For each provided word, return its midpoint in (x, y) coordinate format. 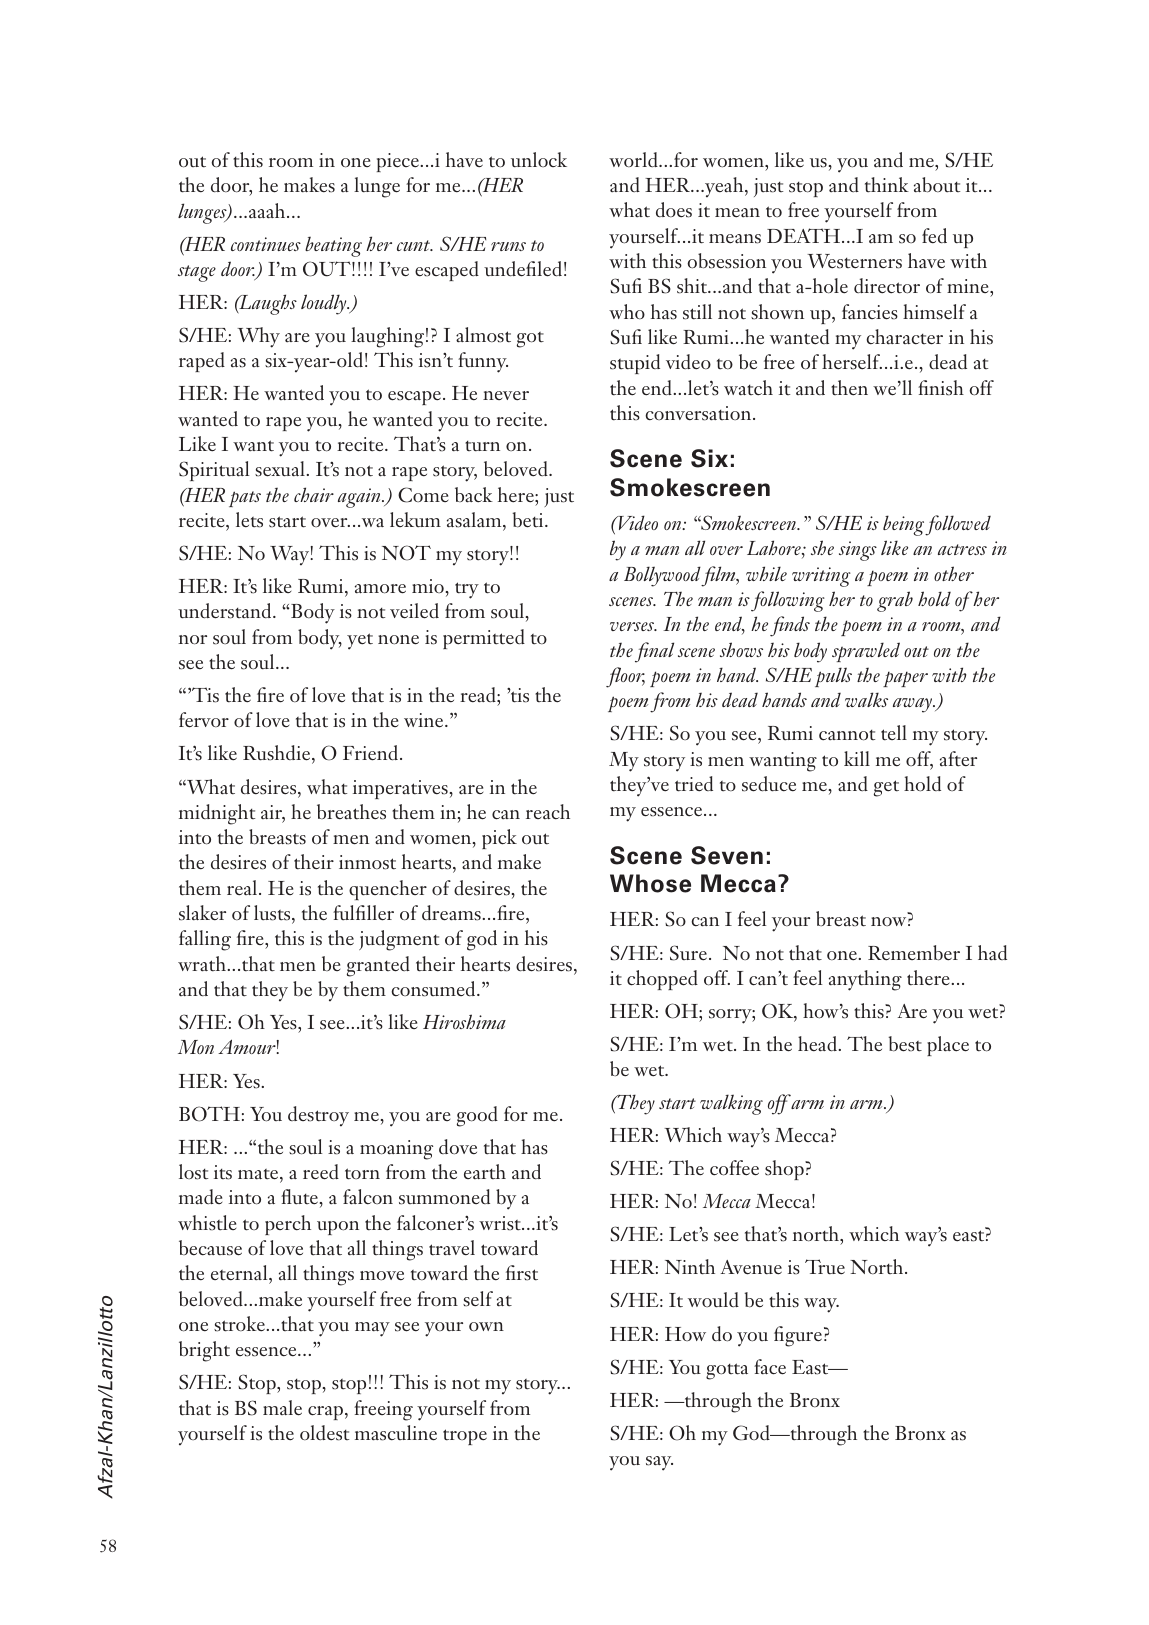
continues (266, 244)
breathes (351, 812)
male (282, 1408)
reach (548, 811)
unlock (539, 160)
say (659, 1463)
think (887, 185)
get (886, 788)
